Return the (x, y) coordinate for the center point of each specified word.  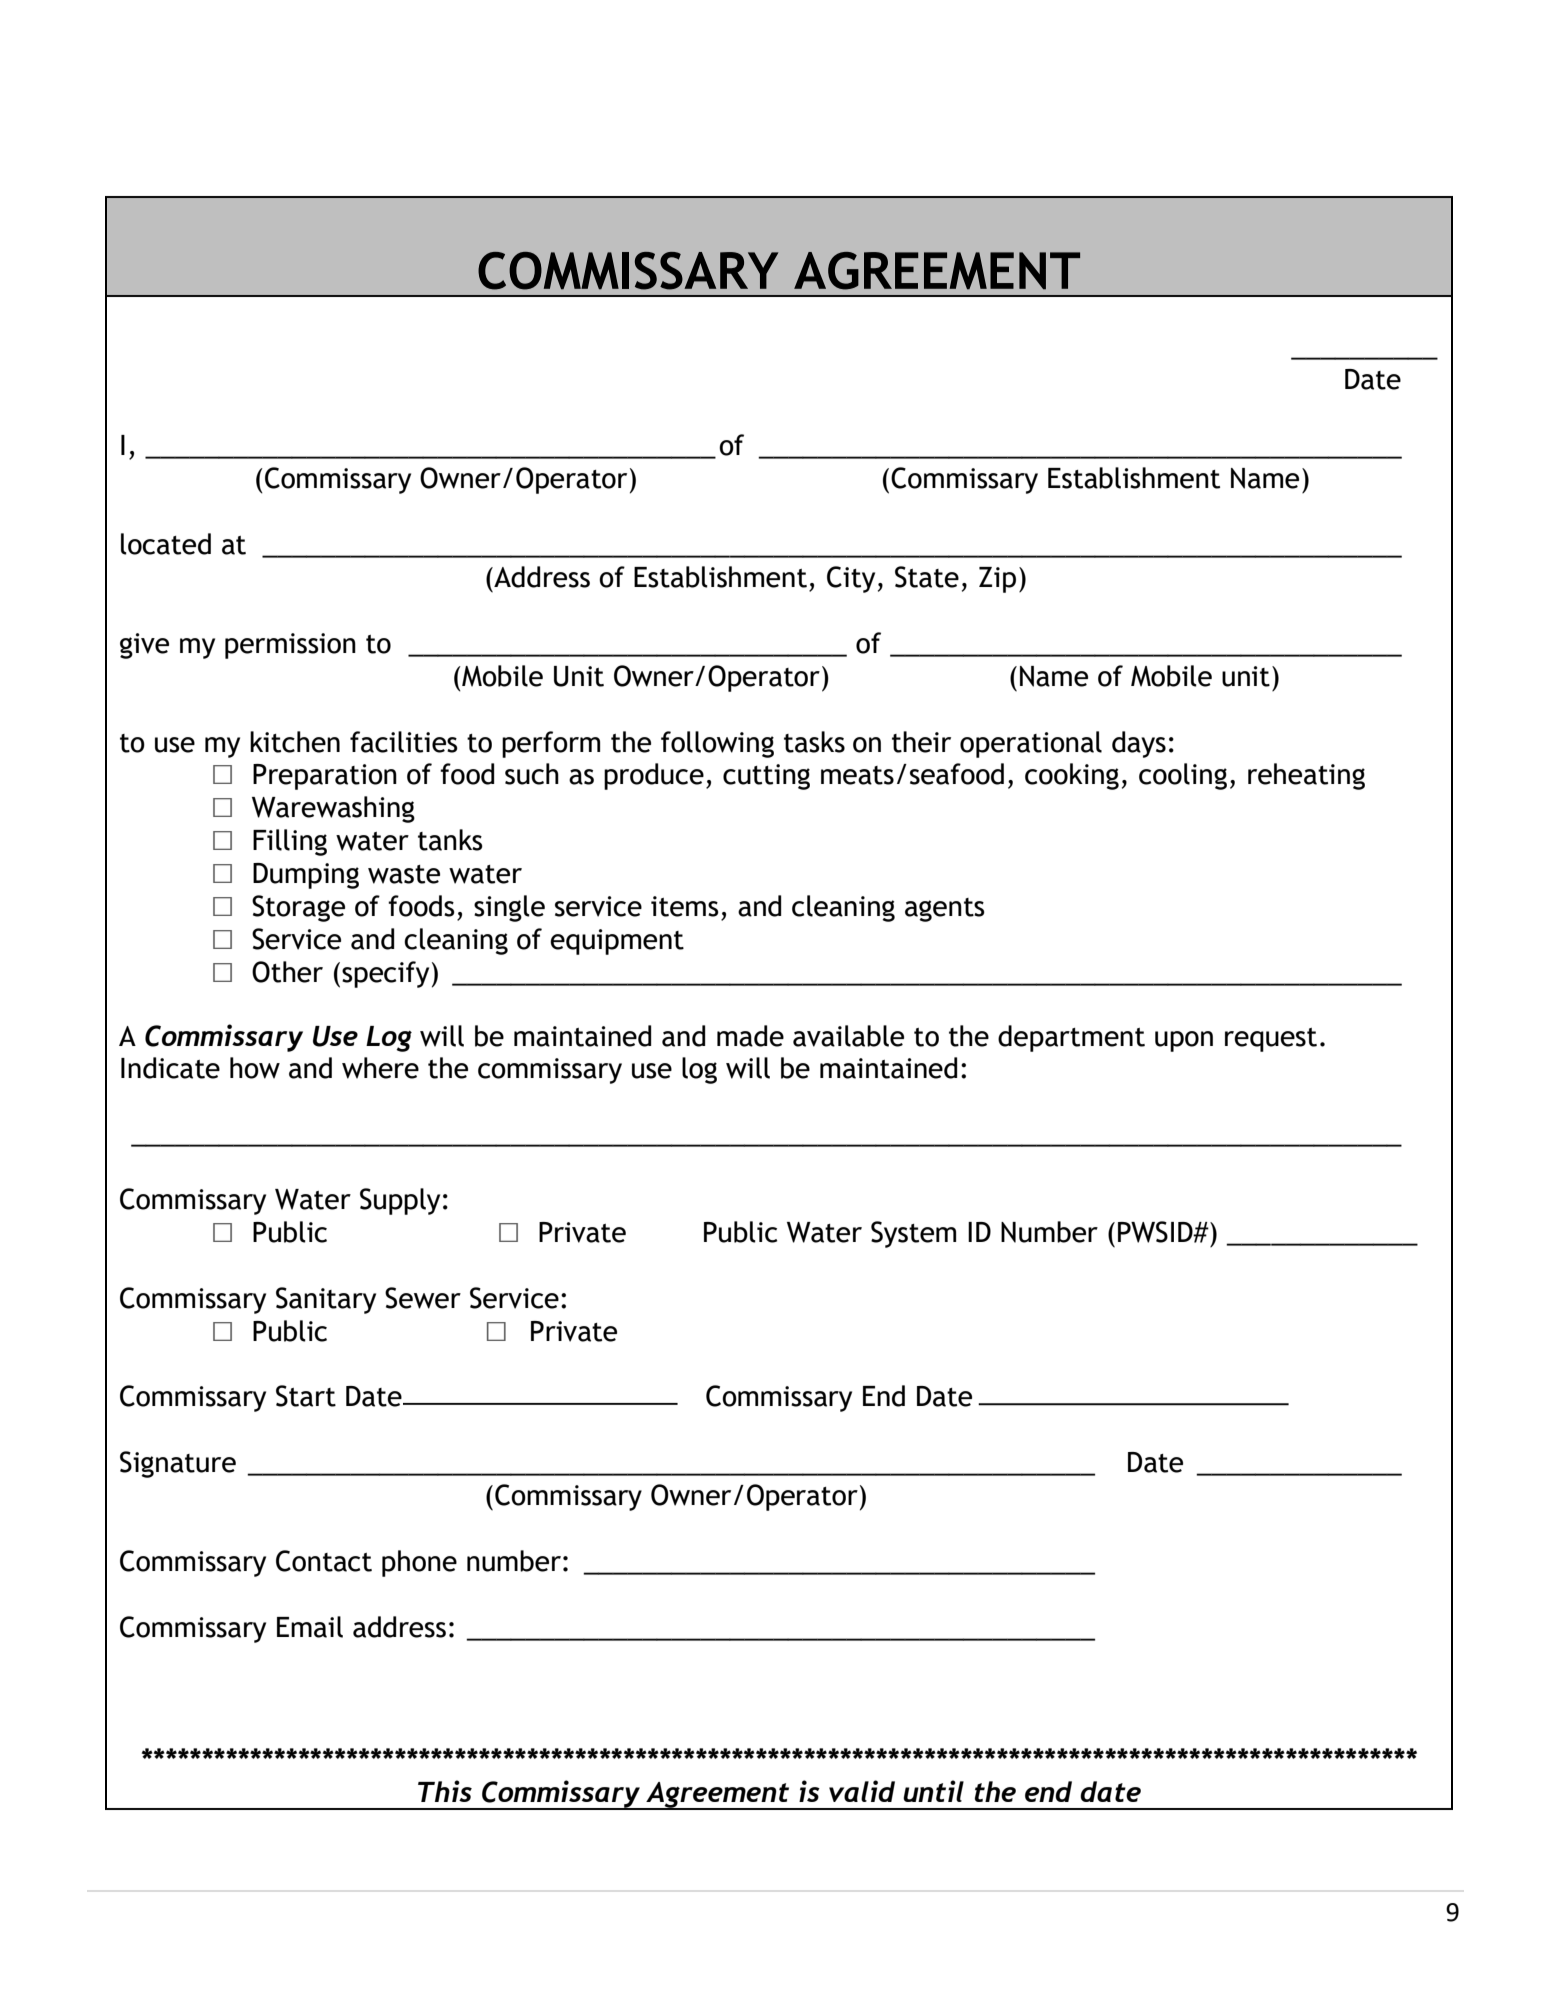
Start (306, 1396)
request (1271, 1040)
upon (1184, 1041)
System (913, 1234)
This (445, 1791)
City (851, 579)
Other (287, 972)
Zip (997, 580)
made (750, 1036)
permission (290, 646)
